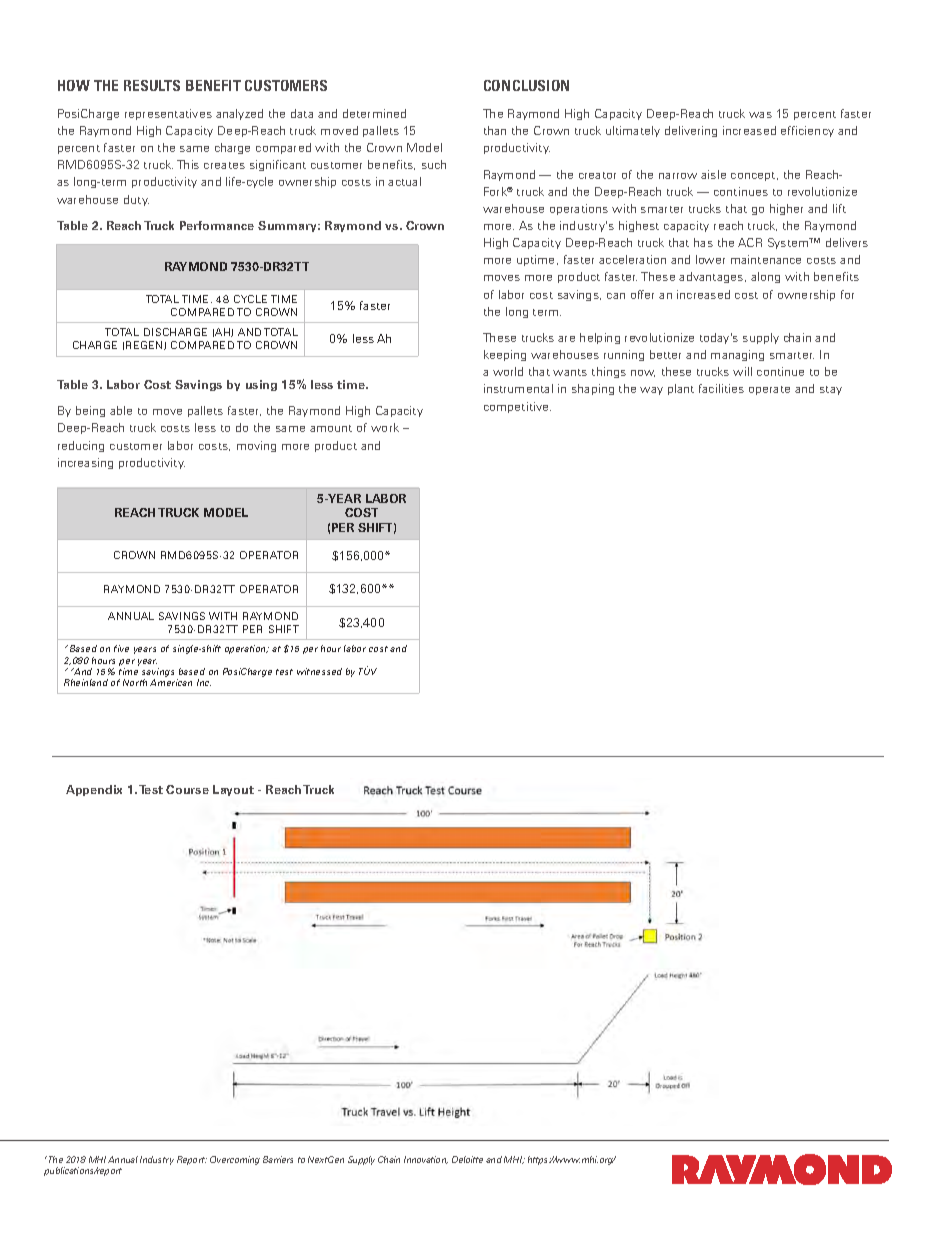  Describe the element at coordinates (319, 671) in the screenshot. I see `witnessed` at that location.
